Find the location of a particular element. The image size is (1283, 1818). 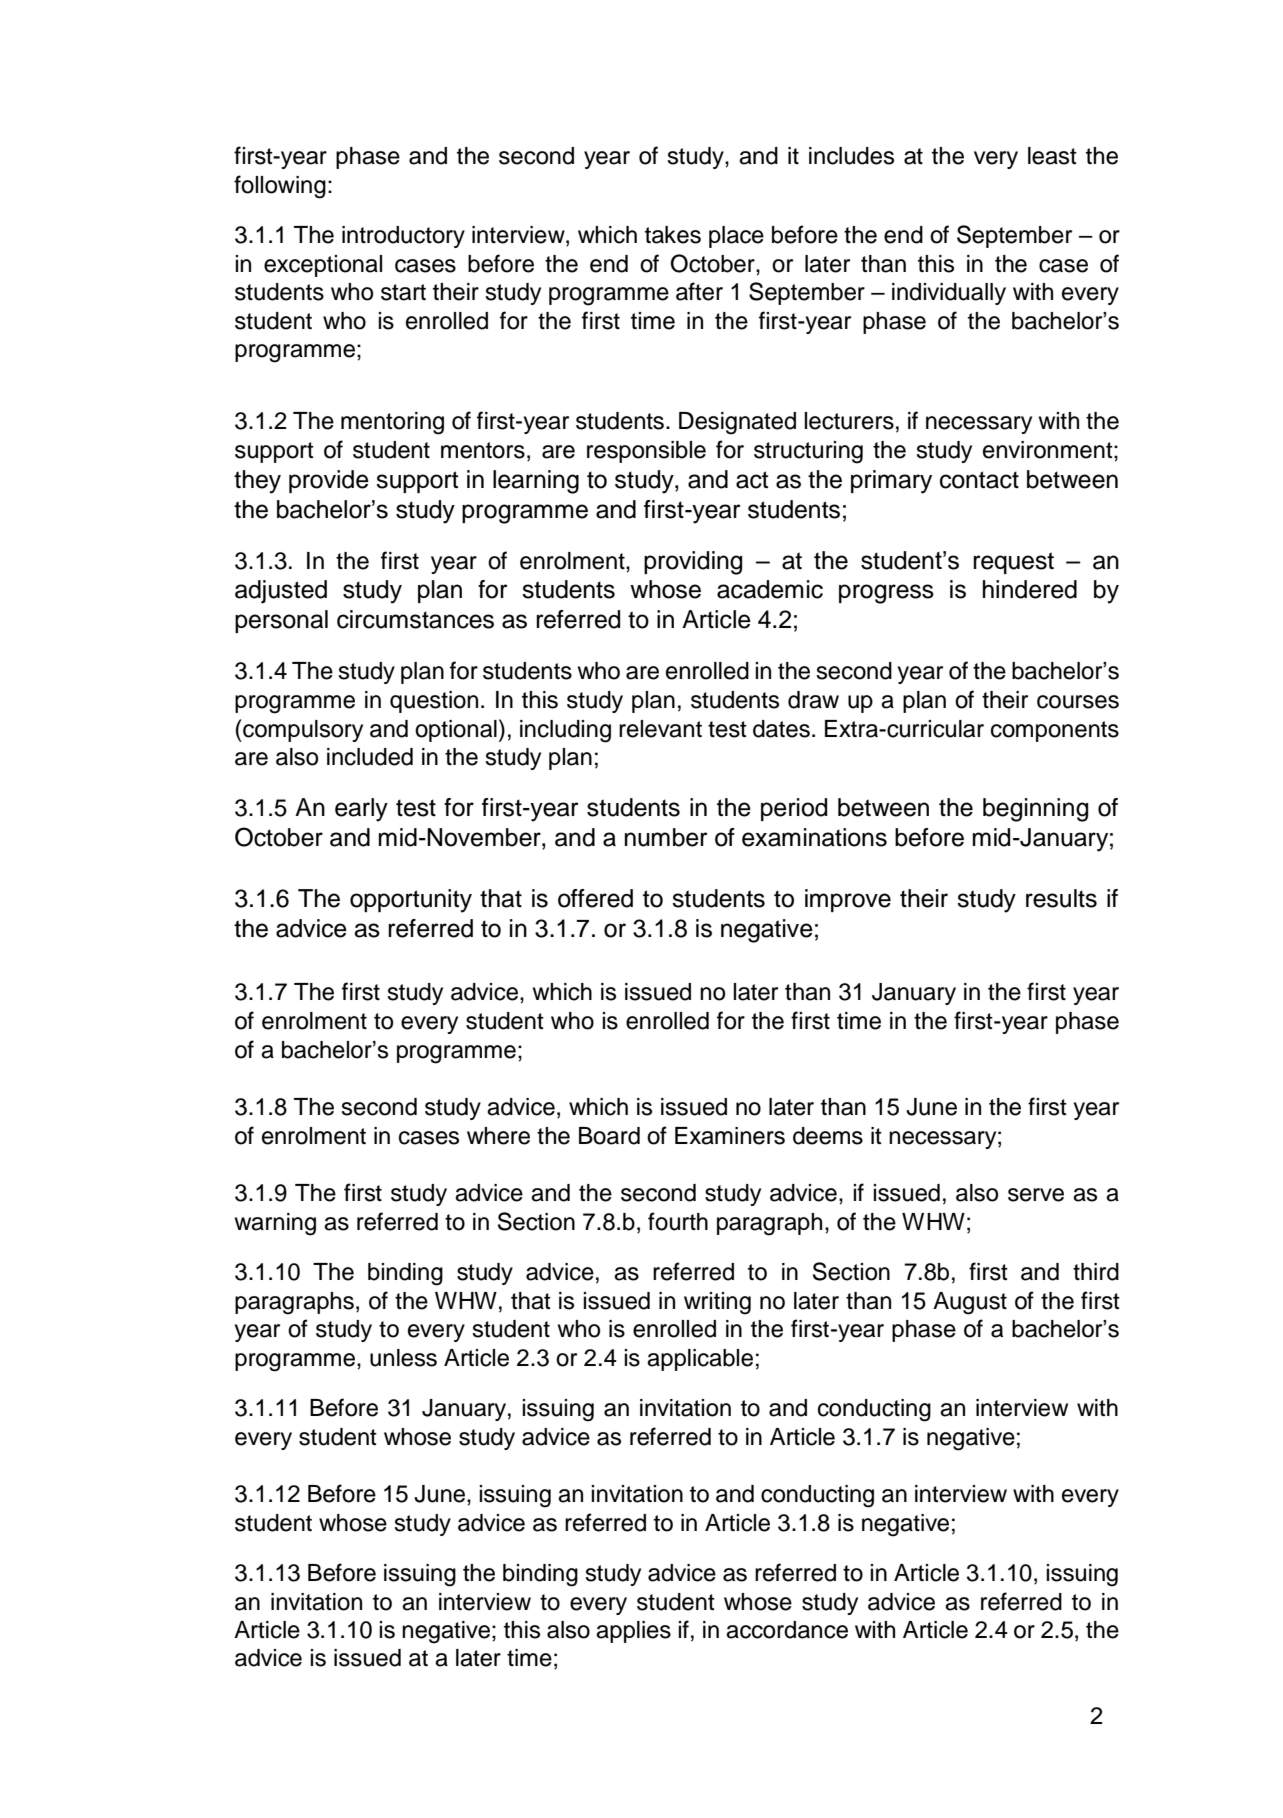

accordance is located at coordinates (787, 1630).
